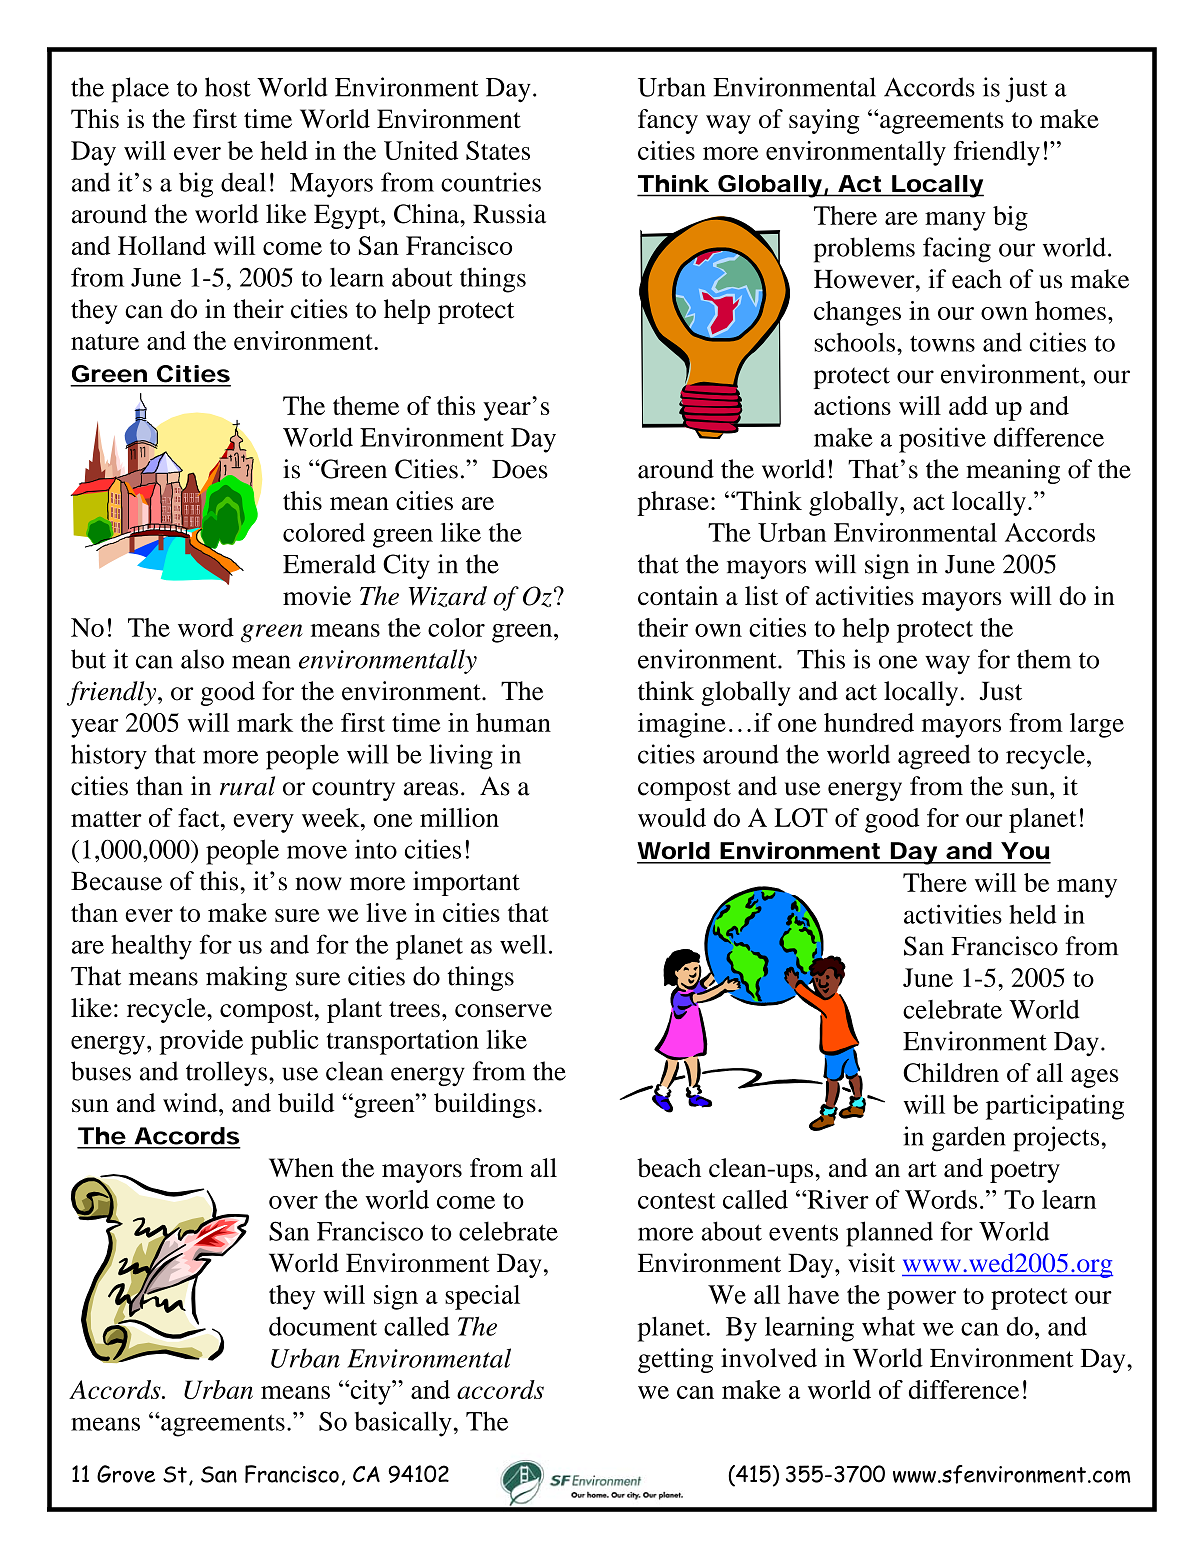  I want to click on Grove, so click(126, 1474).
